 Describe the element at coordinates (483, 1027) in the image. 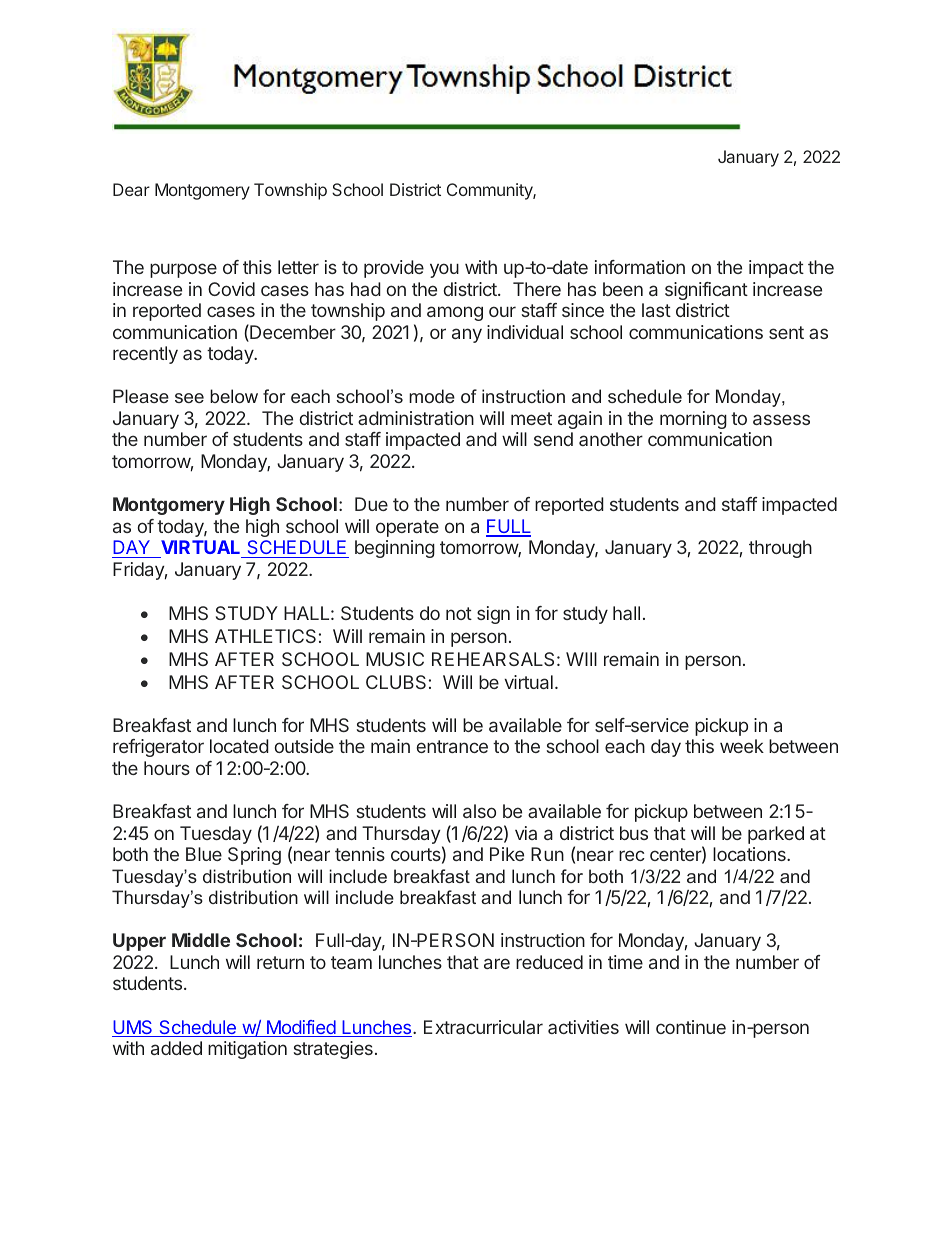

I see `Extracurricular` at that location.
